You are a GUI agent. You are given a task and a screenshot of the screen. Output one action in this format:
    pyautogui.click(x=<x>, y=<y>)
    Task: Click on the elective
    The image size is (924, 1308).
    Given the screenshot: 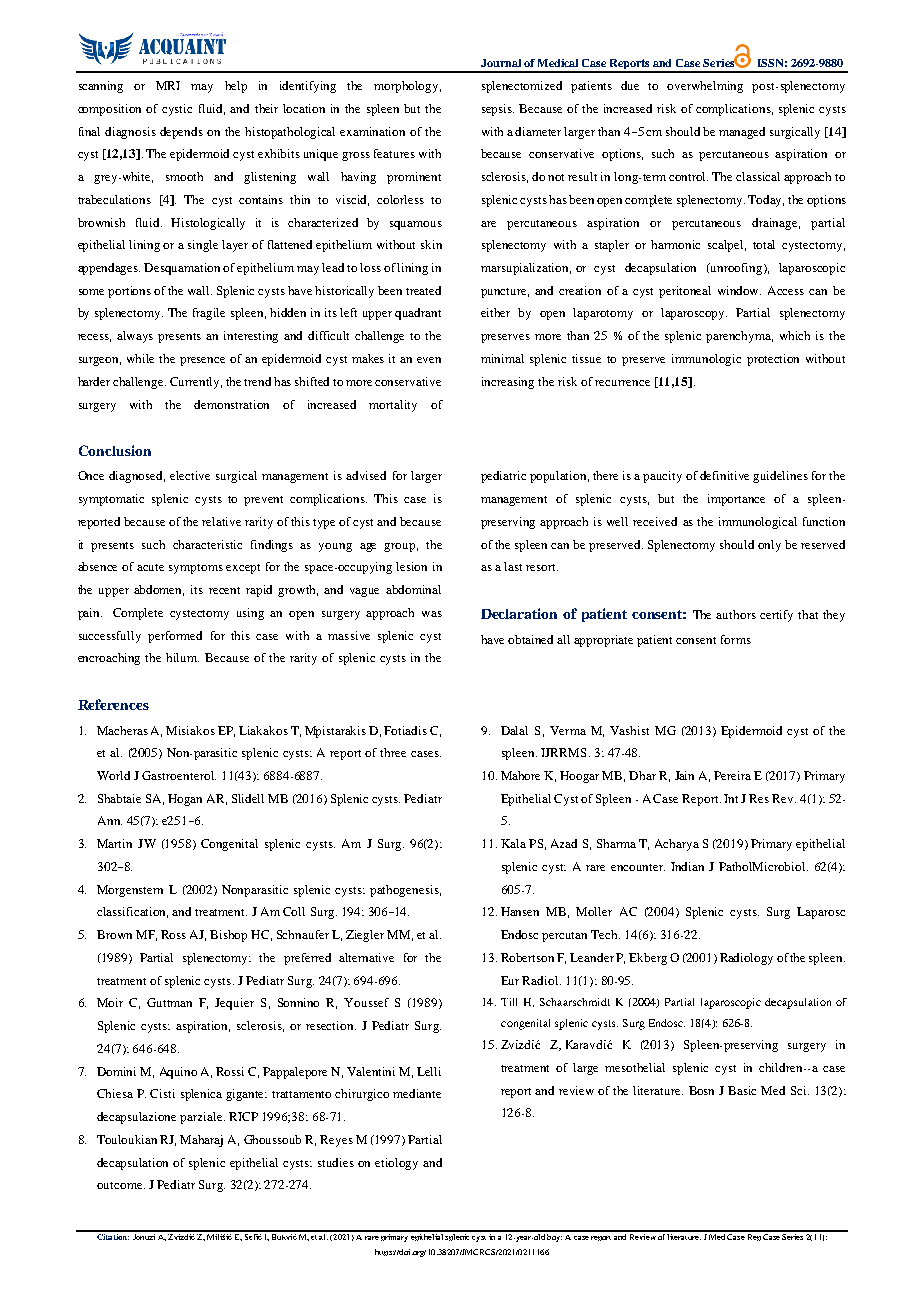 What is the action you would take?
    pyautogui.click(x=190, y=475)
